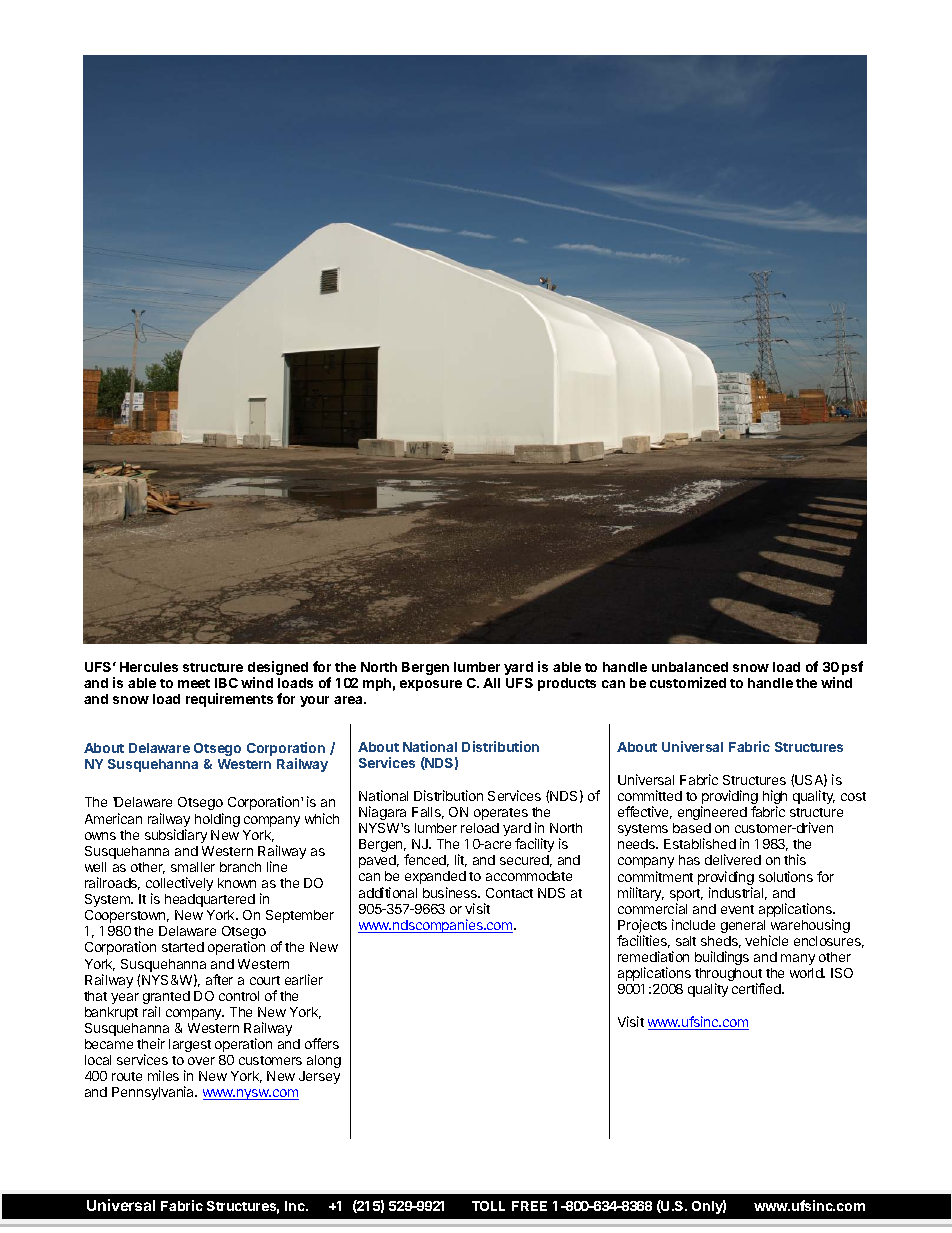  I want to click on Pennsylvania, so click(154, 1093).
